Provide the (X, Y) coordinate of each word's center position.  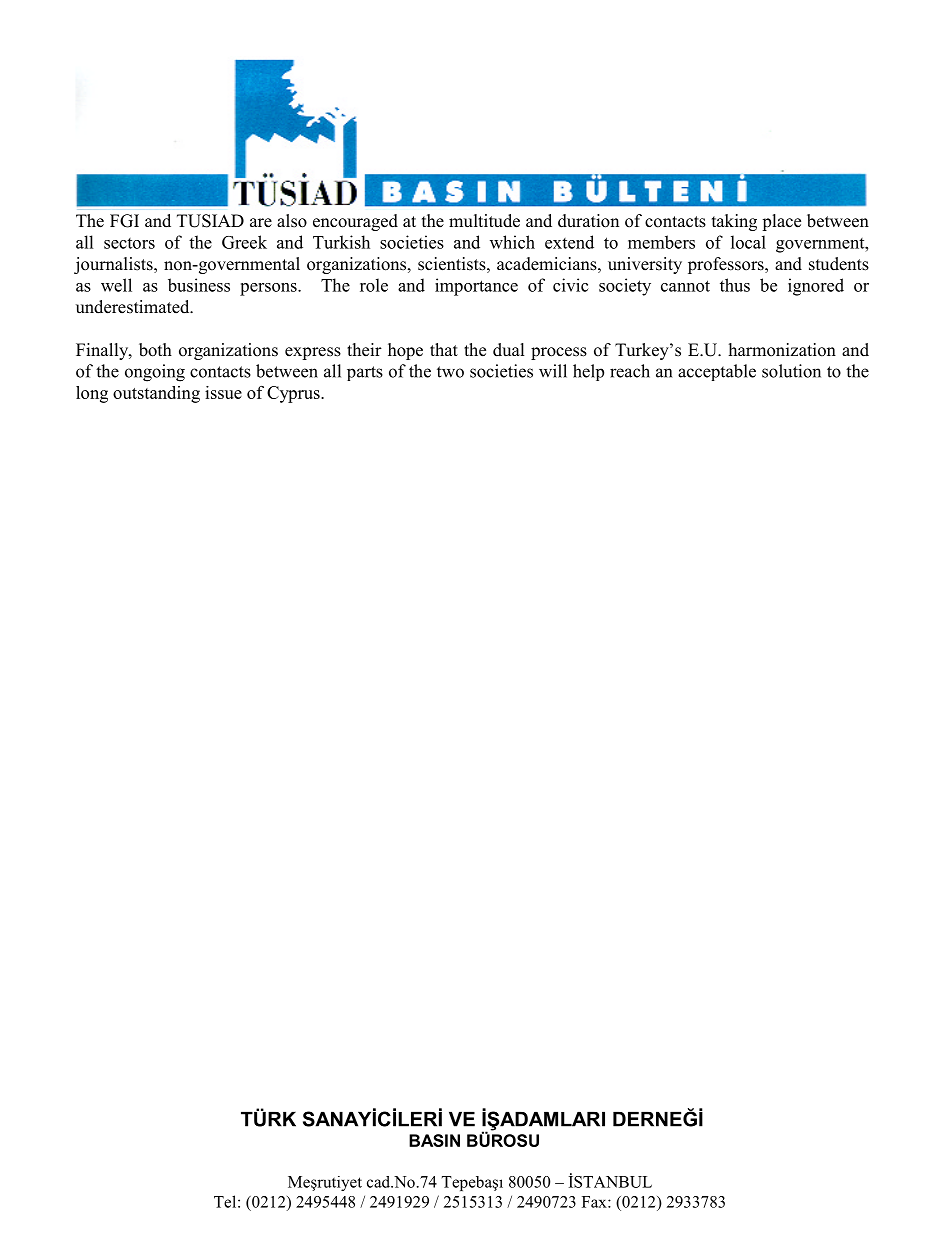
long (92, 394)
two (450, 372)
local (748, 242)
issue (223, 392)
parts (365, 373)
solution (791, 371)
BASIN (434, 1140)
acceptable (717, 372)
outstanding (156, 394)
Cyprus (294, 394)
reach (630, 371)
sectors (129, 243)
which (512, 242)
